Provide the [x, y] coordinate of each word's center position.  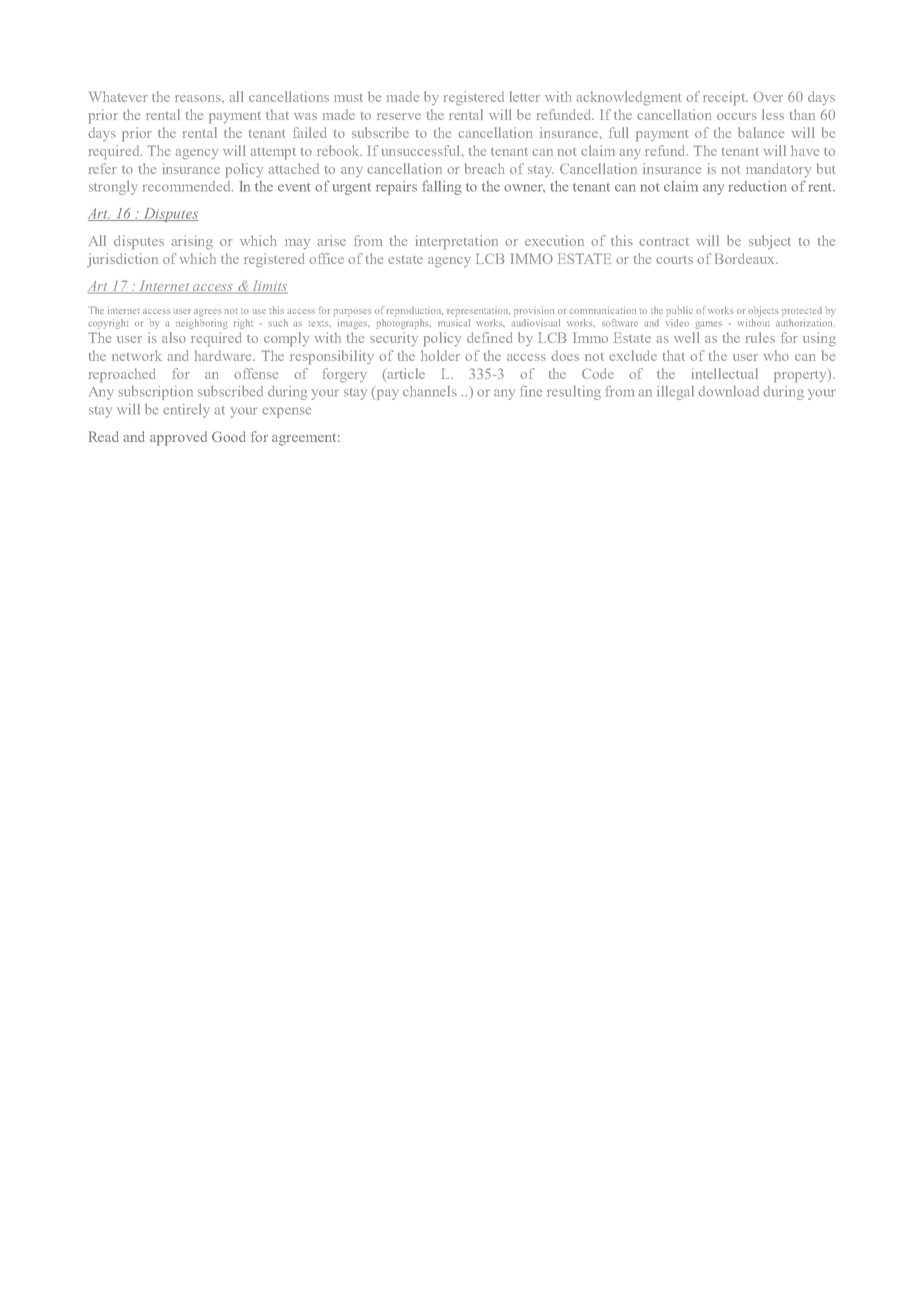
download [728, 391]
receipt [725, 98]
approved [178, 438]
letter [525, 96]
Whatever [118, 96]
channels [430, 391]
